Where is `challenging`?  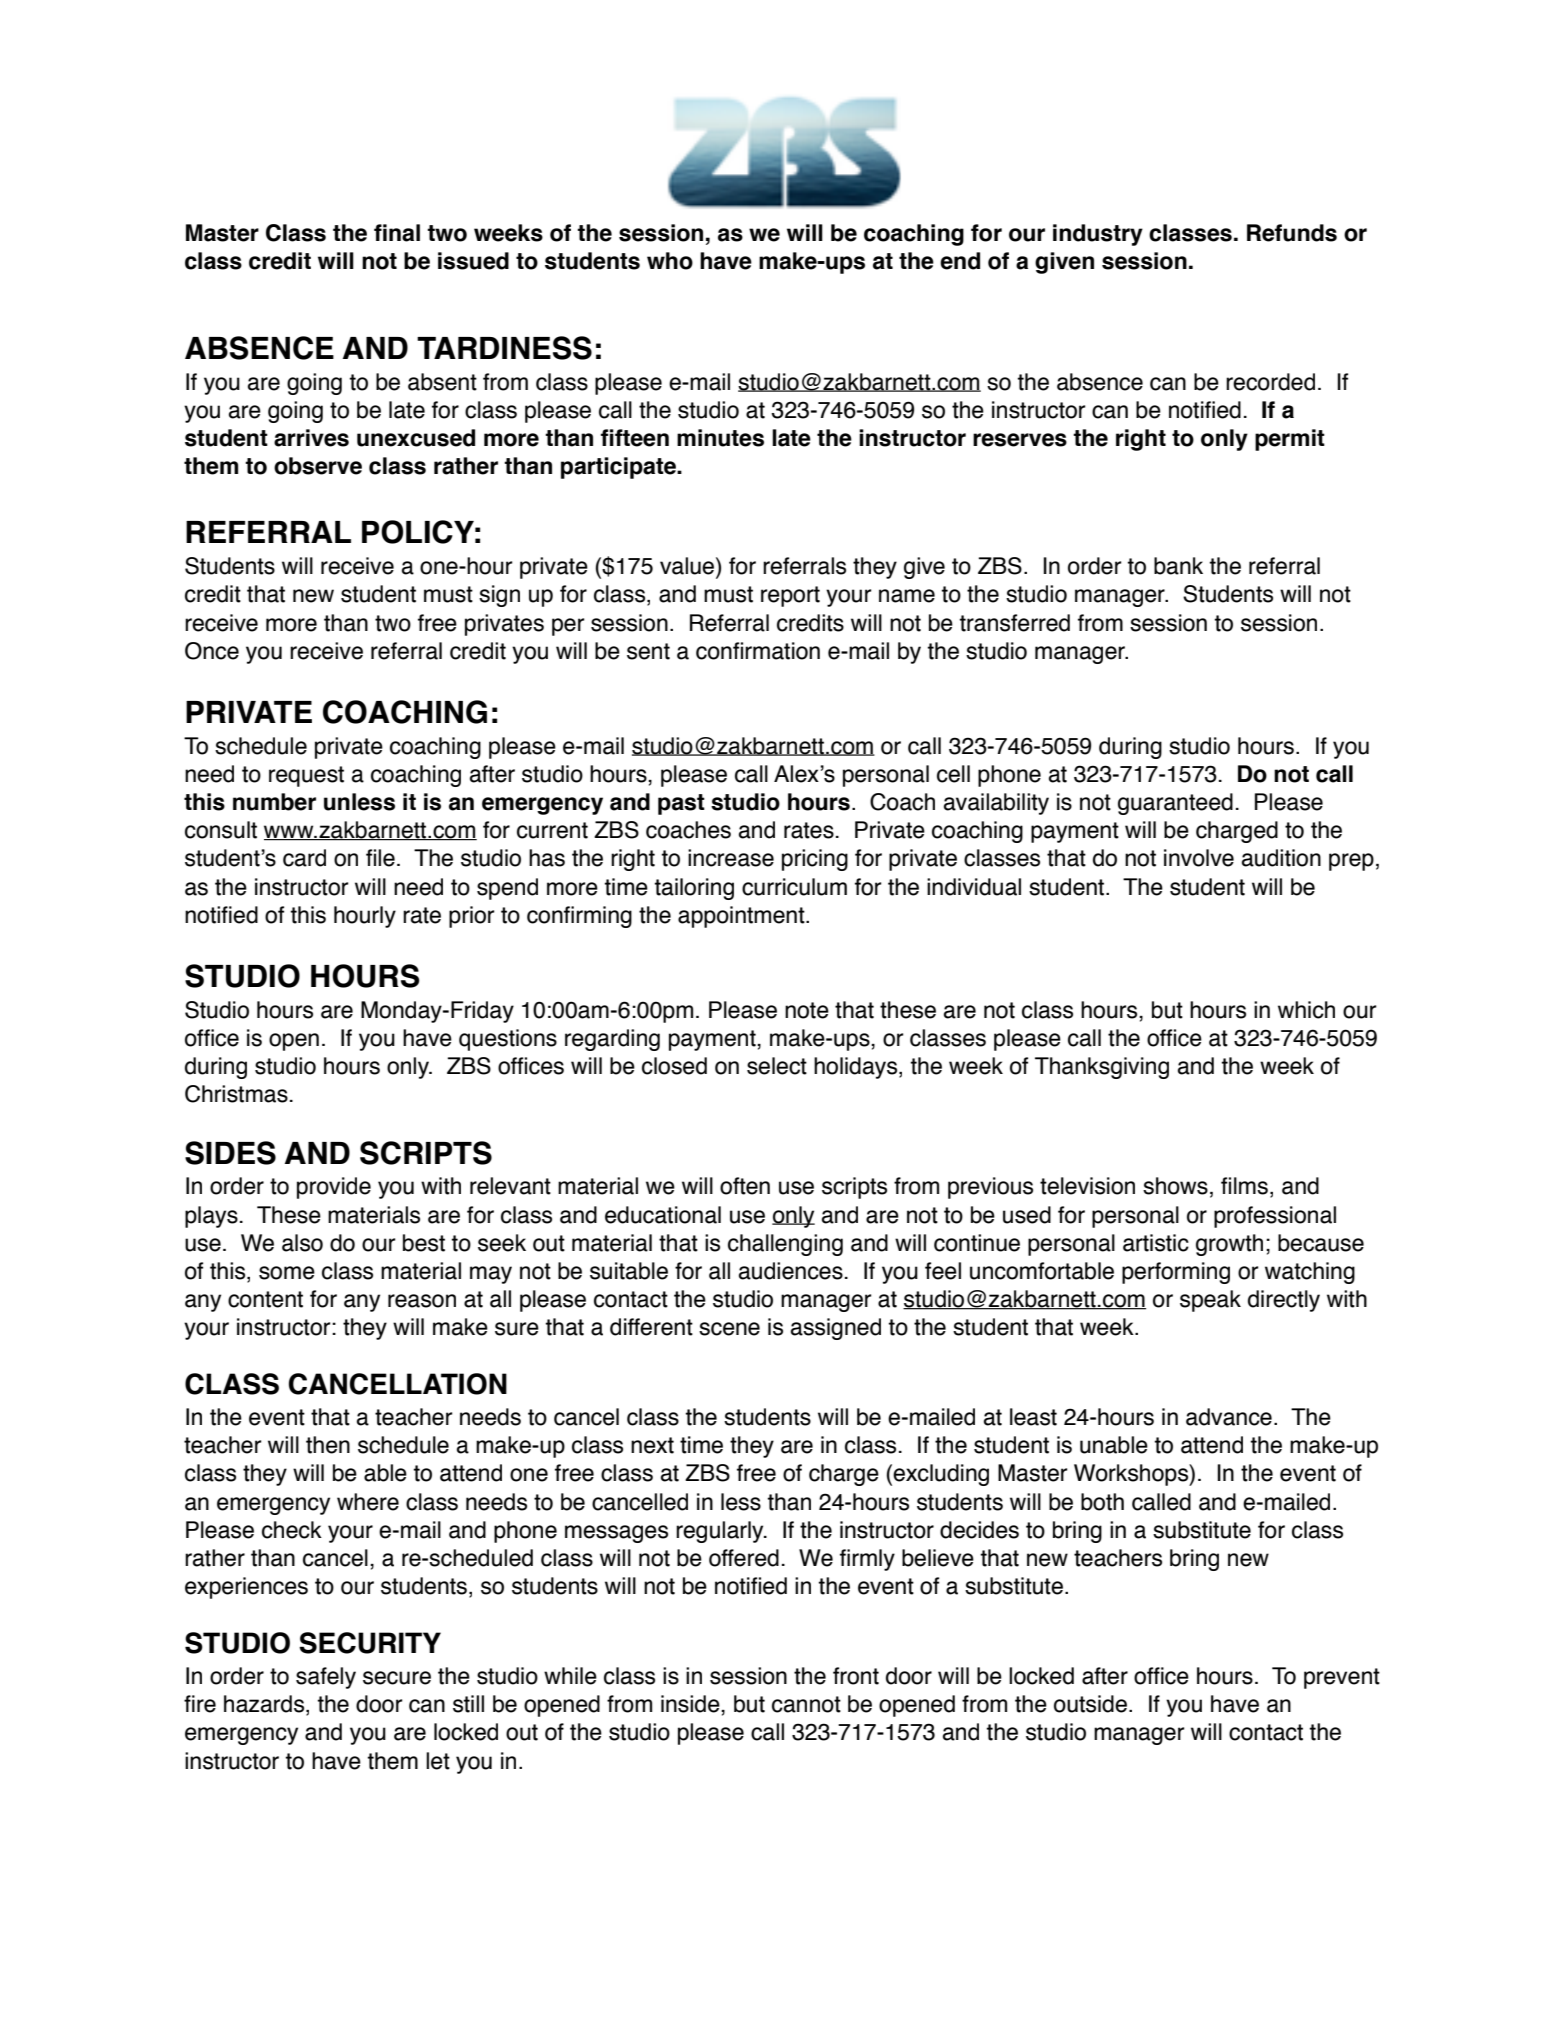
challenging is located at coordinates (785, 1245).
